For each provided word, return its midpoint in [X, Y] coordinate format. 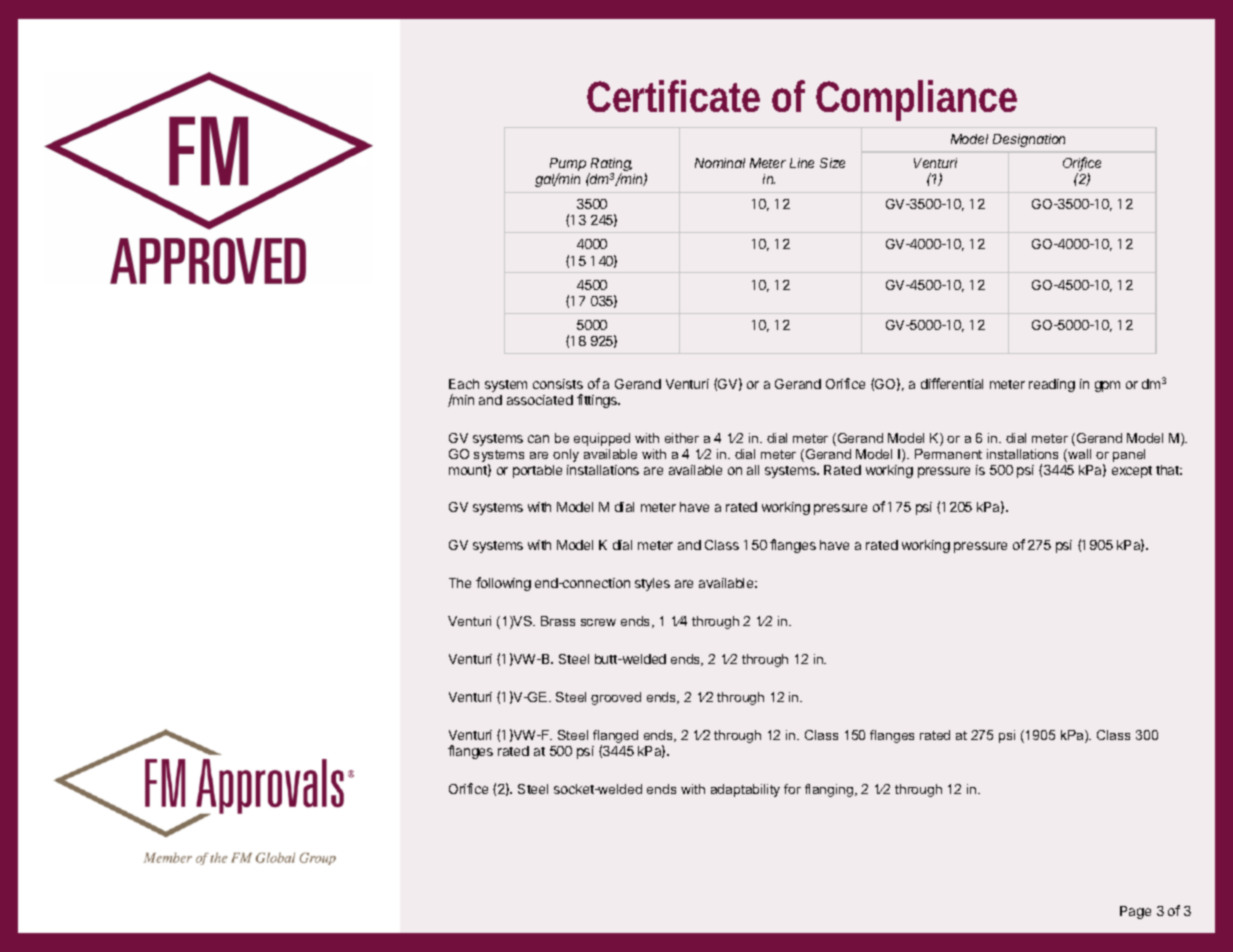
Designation [1029, 140]
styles [652, 584]
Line [802, 163]
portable [537, 471]
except [1132, 472]
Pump [568, 166]
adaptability [745, 790]
